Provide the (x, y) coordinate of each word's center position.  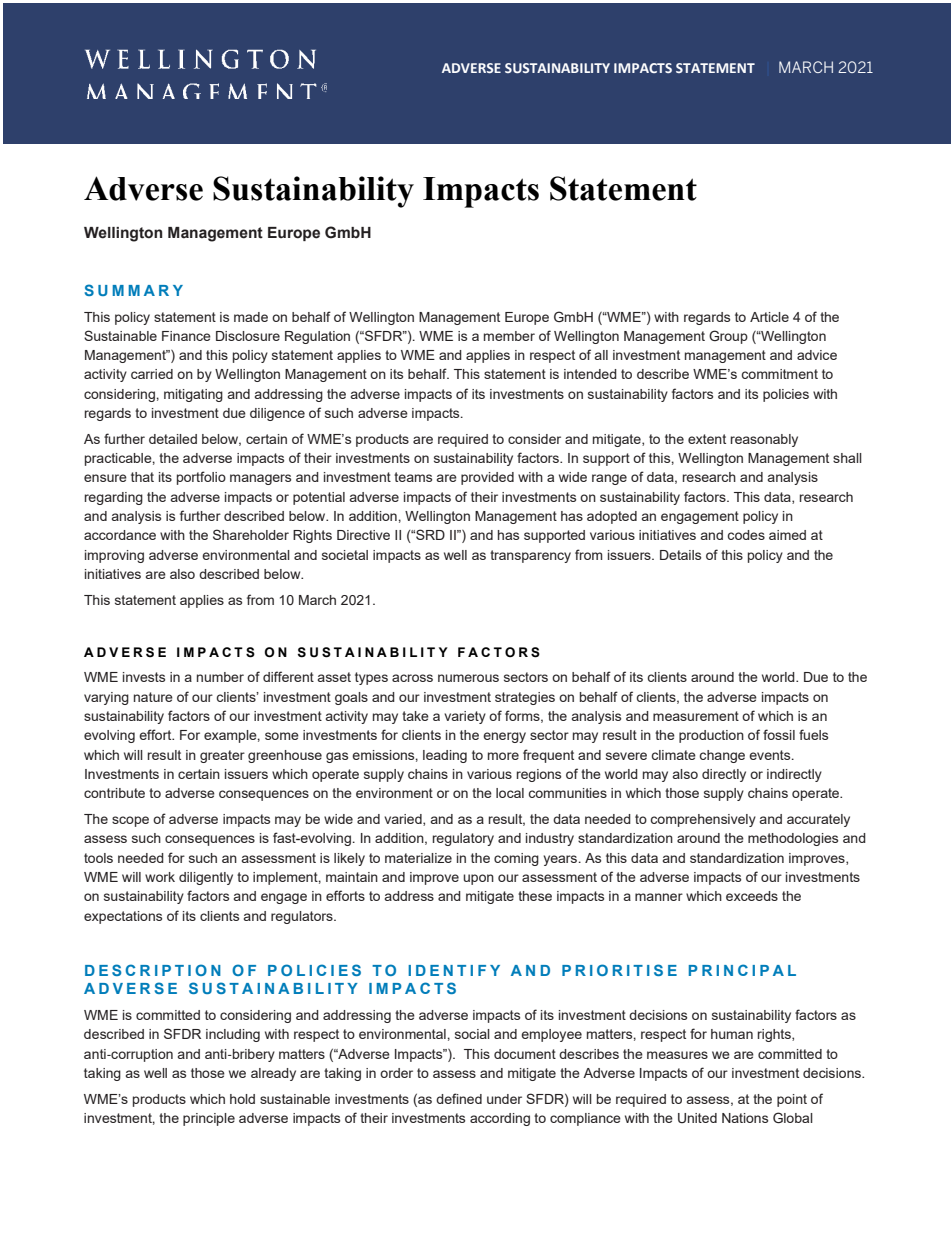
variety (465, 717)
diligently (206, 878)
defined (459, 1098)
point (792, 1100)
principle (209, 1119)
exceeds (752, 896)
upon (478, 879)
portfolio (201, 478)
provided (487, 478)
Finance (186, 336)
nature (153, 697)
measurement (696, 716)
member (509, 336)
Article (769, 317)
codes (746, 535)
